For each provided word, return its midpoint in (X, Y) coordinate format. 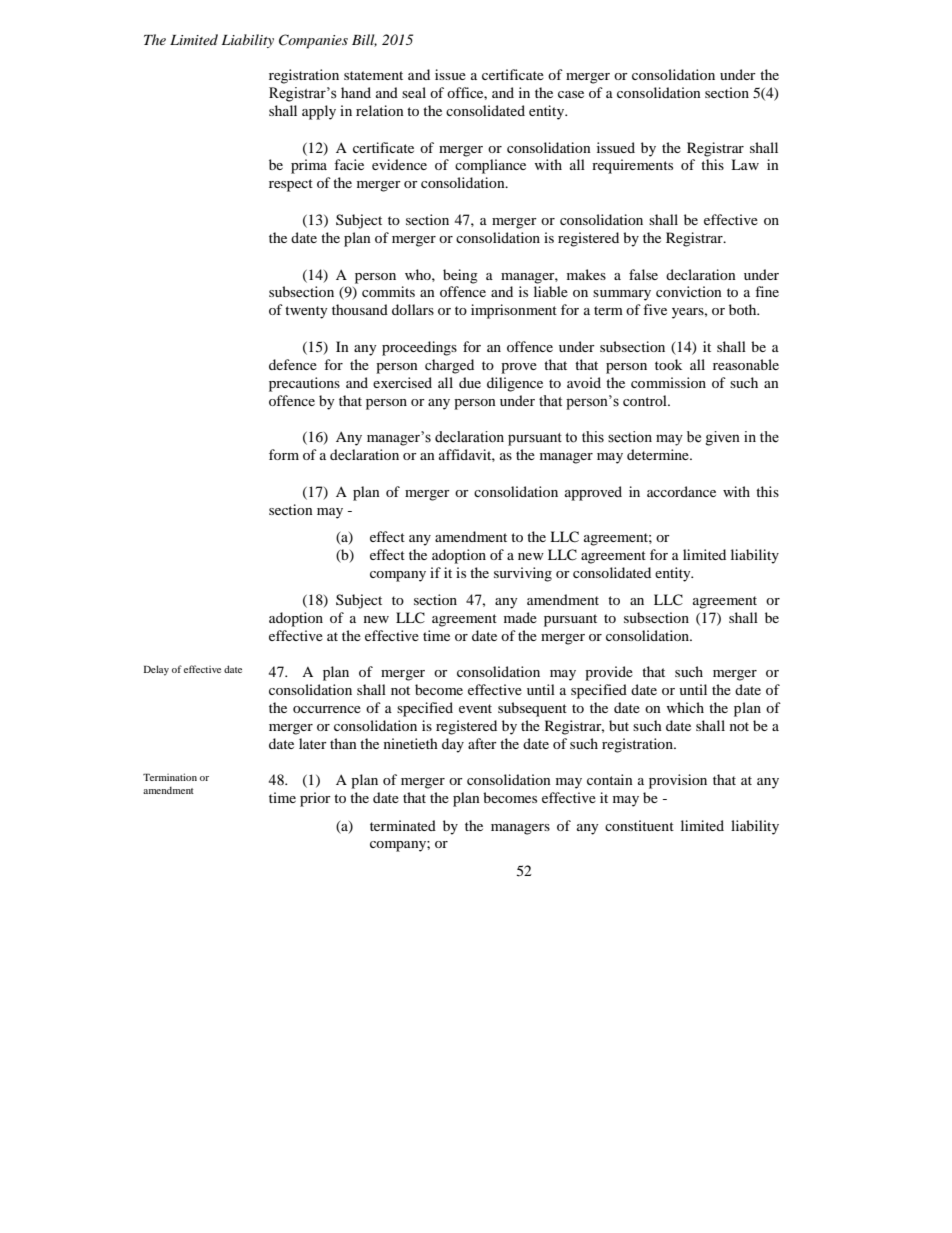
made (520, 617)
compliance (490, 166)
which (685, 707)
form (284, 454)
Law (745, 164)
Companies (313, 41)
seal (414, 92)
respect (291, 185)
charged (449, 366)
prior (315, 799)
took (668, 364)
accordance (681, 491)
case (571, 94)
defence (293, 364)
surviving (523, 574)
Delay (156, 670)
